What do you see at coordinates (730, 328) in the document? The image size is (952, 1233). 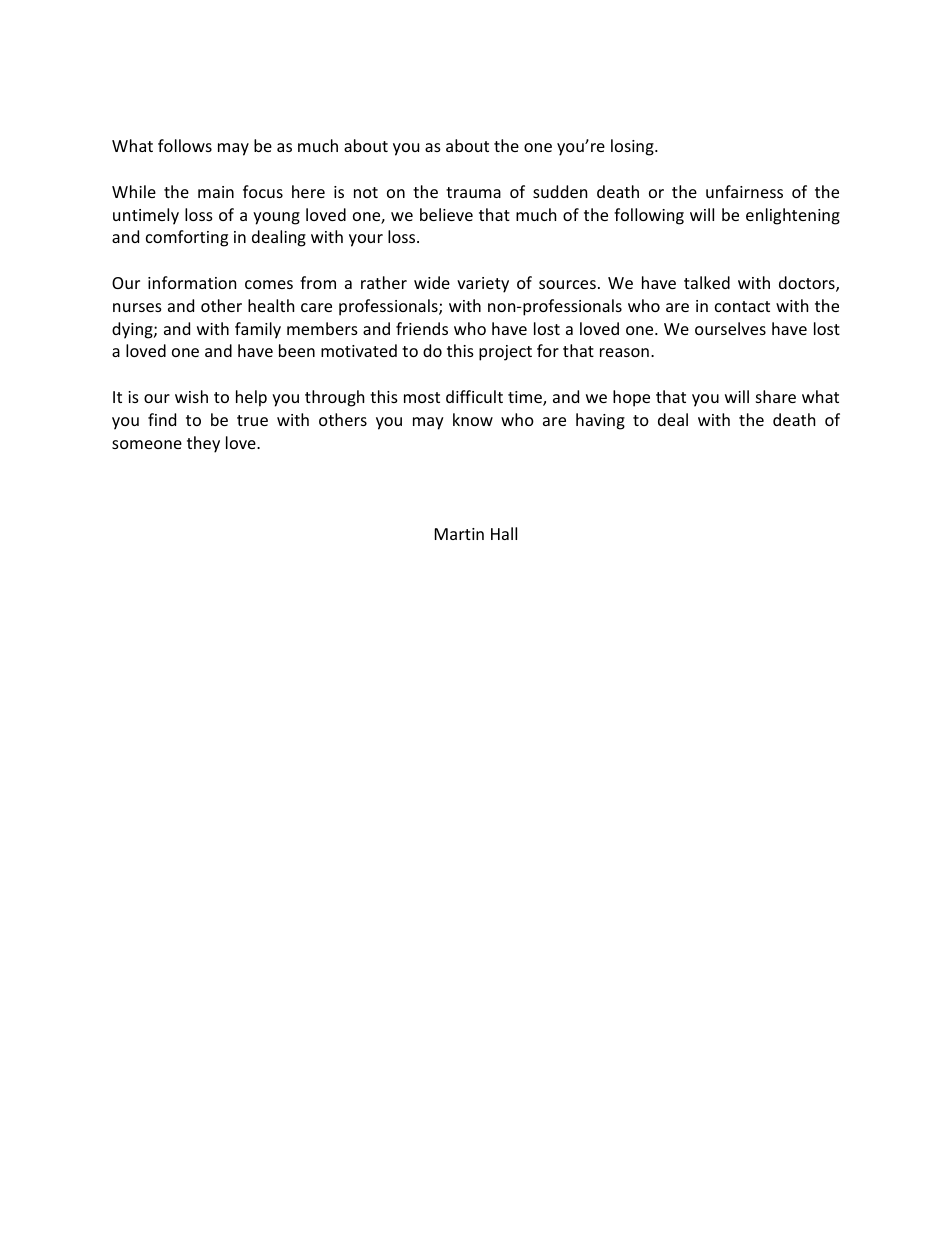 I see `ourselves` at bounding box center [730, 328].
